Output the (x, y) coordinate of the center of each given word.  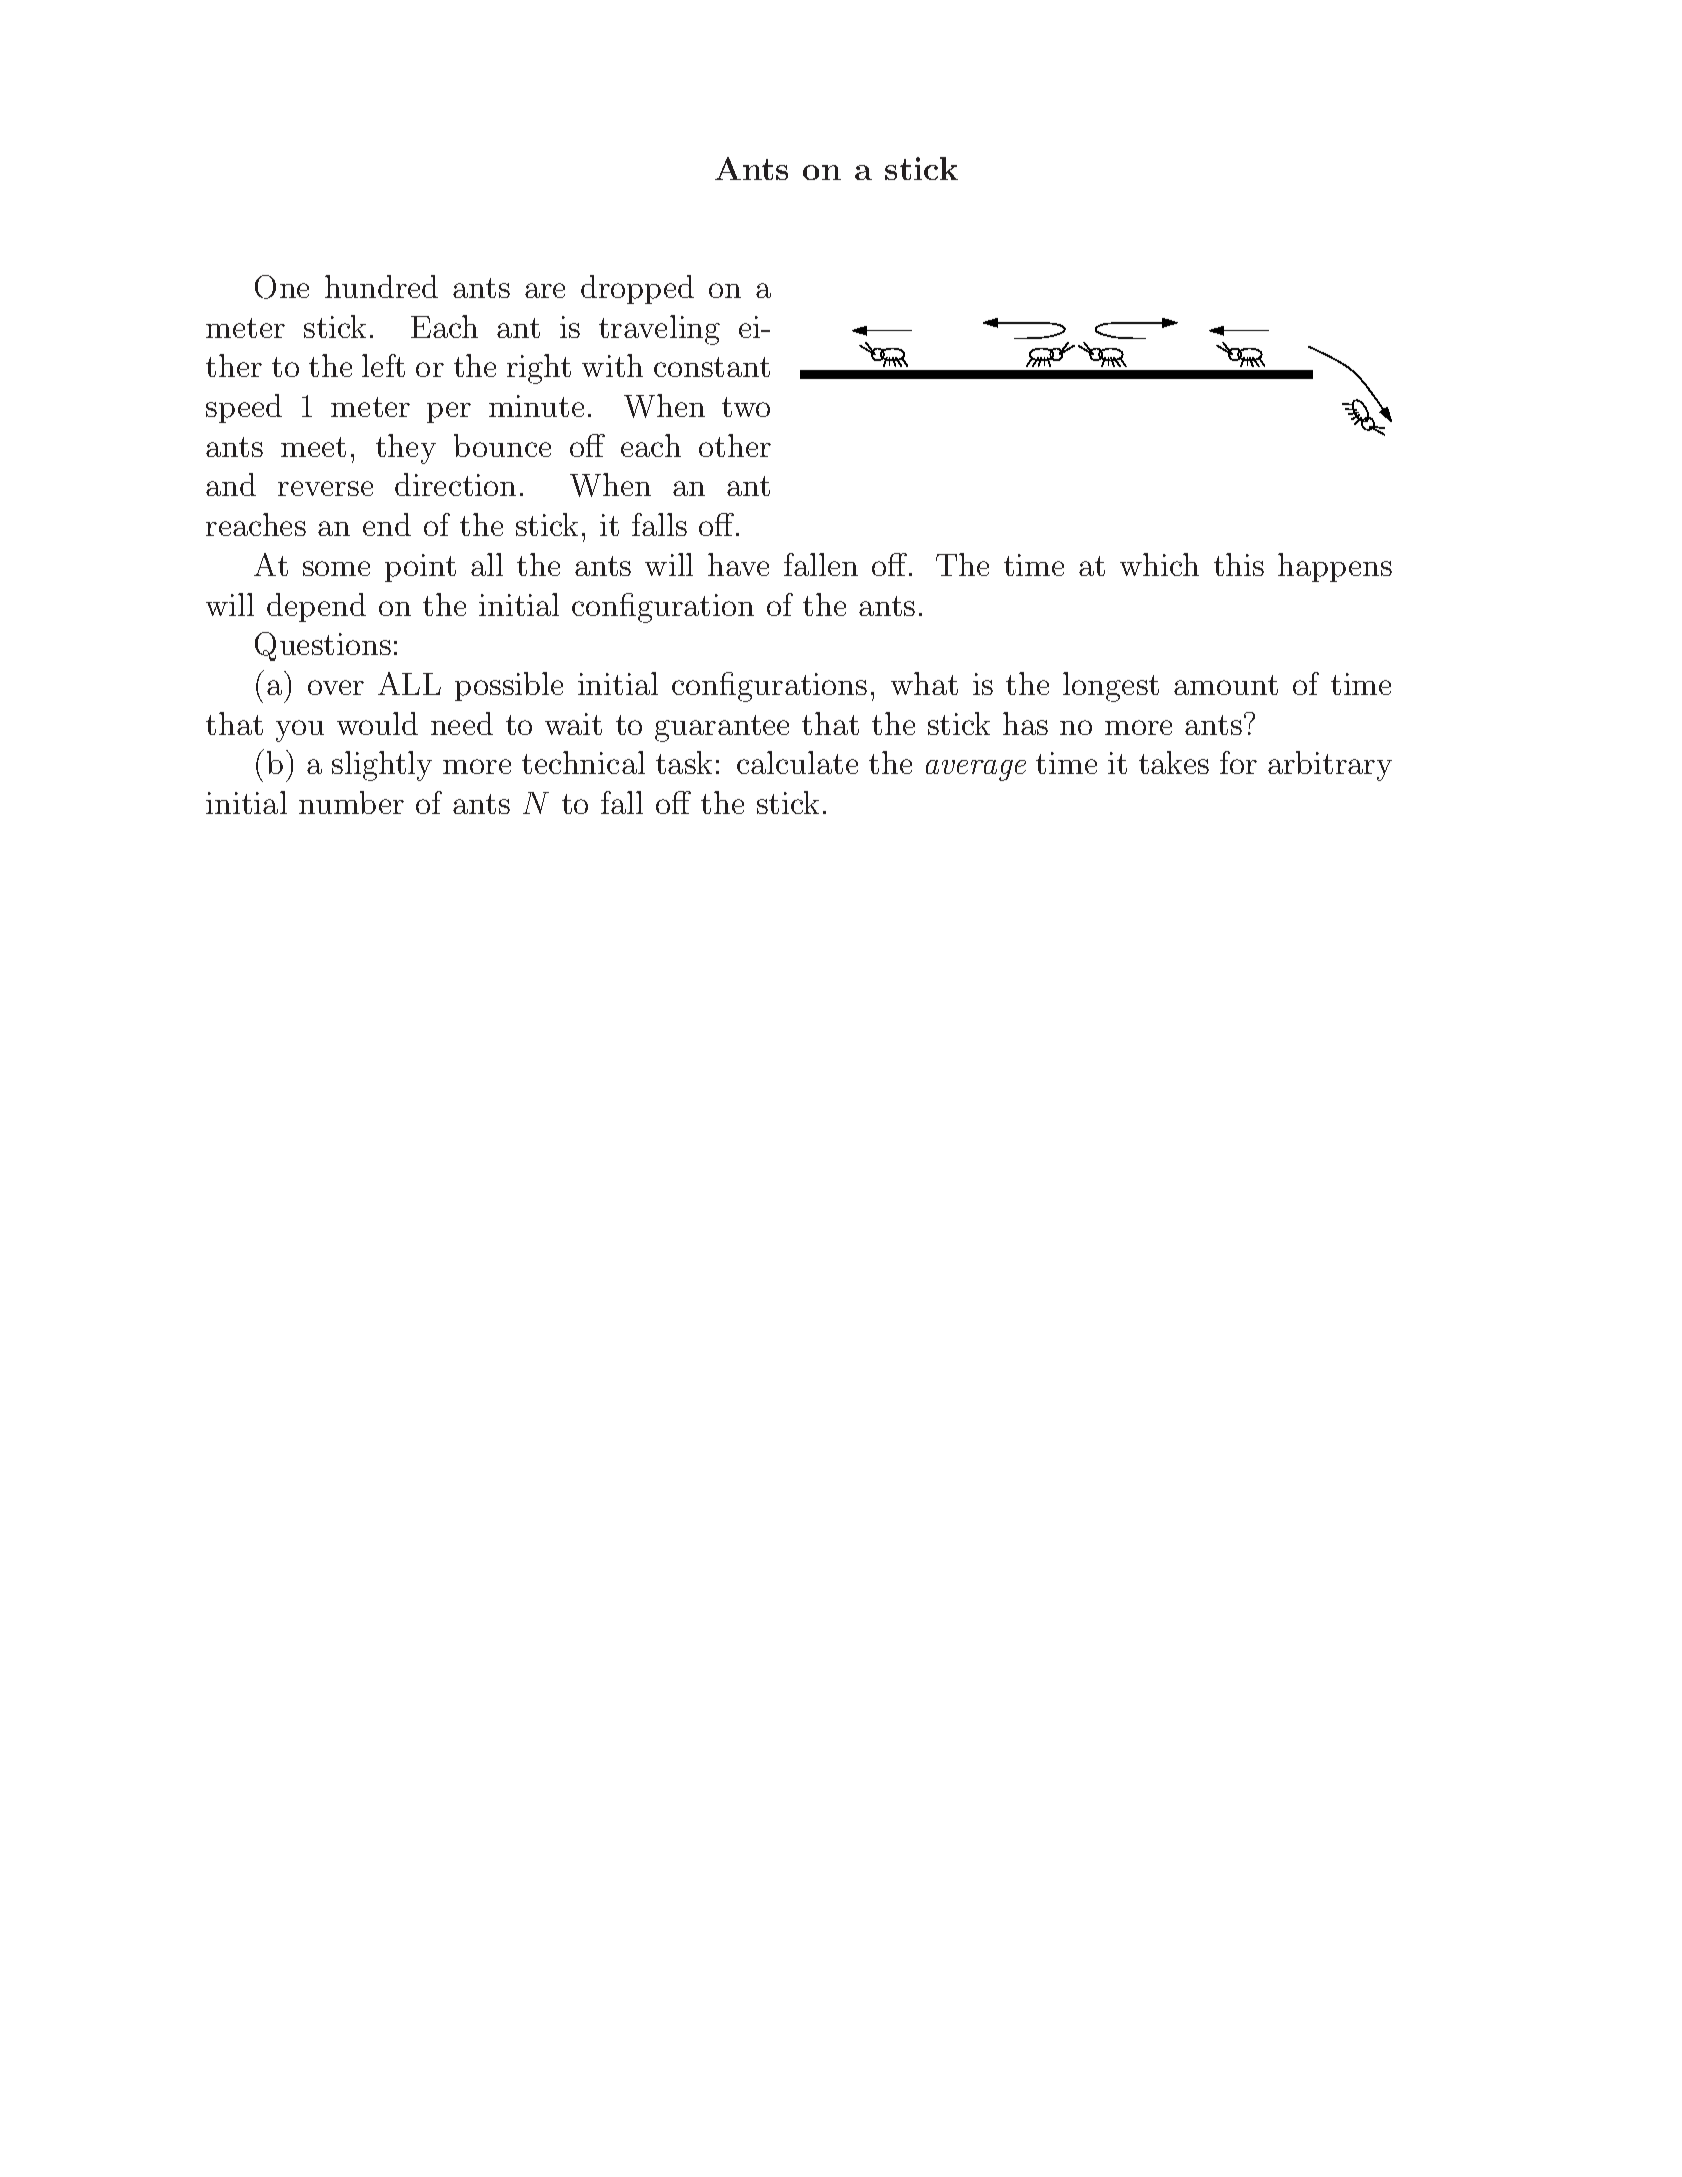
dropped (637, 289)
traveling (659, 330)
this (1239, 564)
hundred (381, 286)
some (336, 568)
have (738, 564)
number (351, 802)
